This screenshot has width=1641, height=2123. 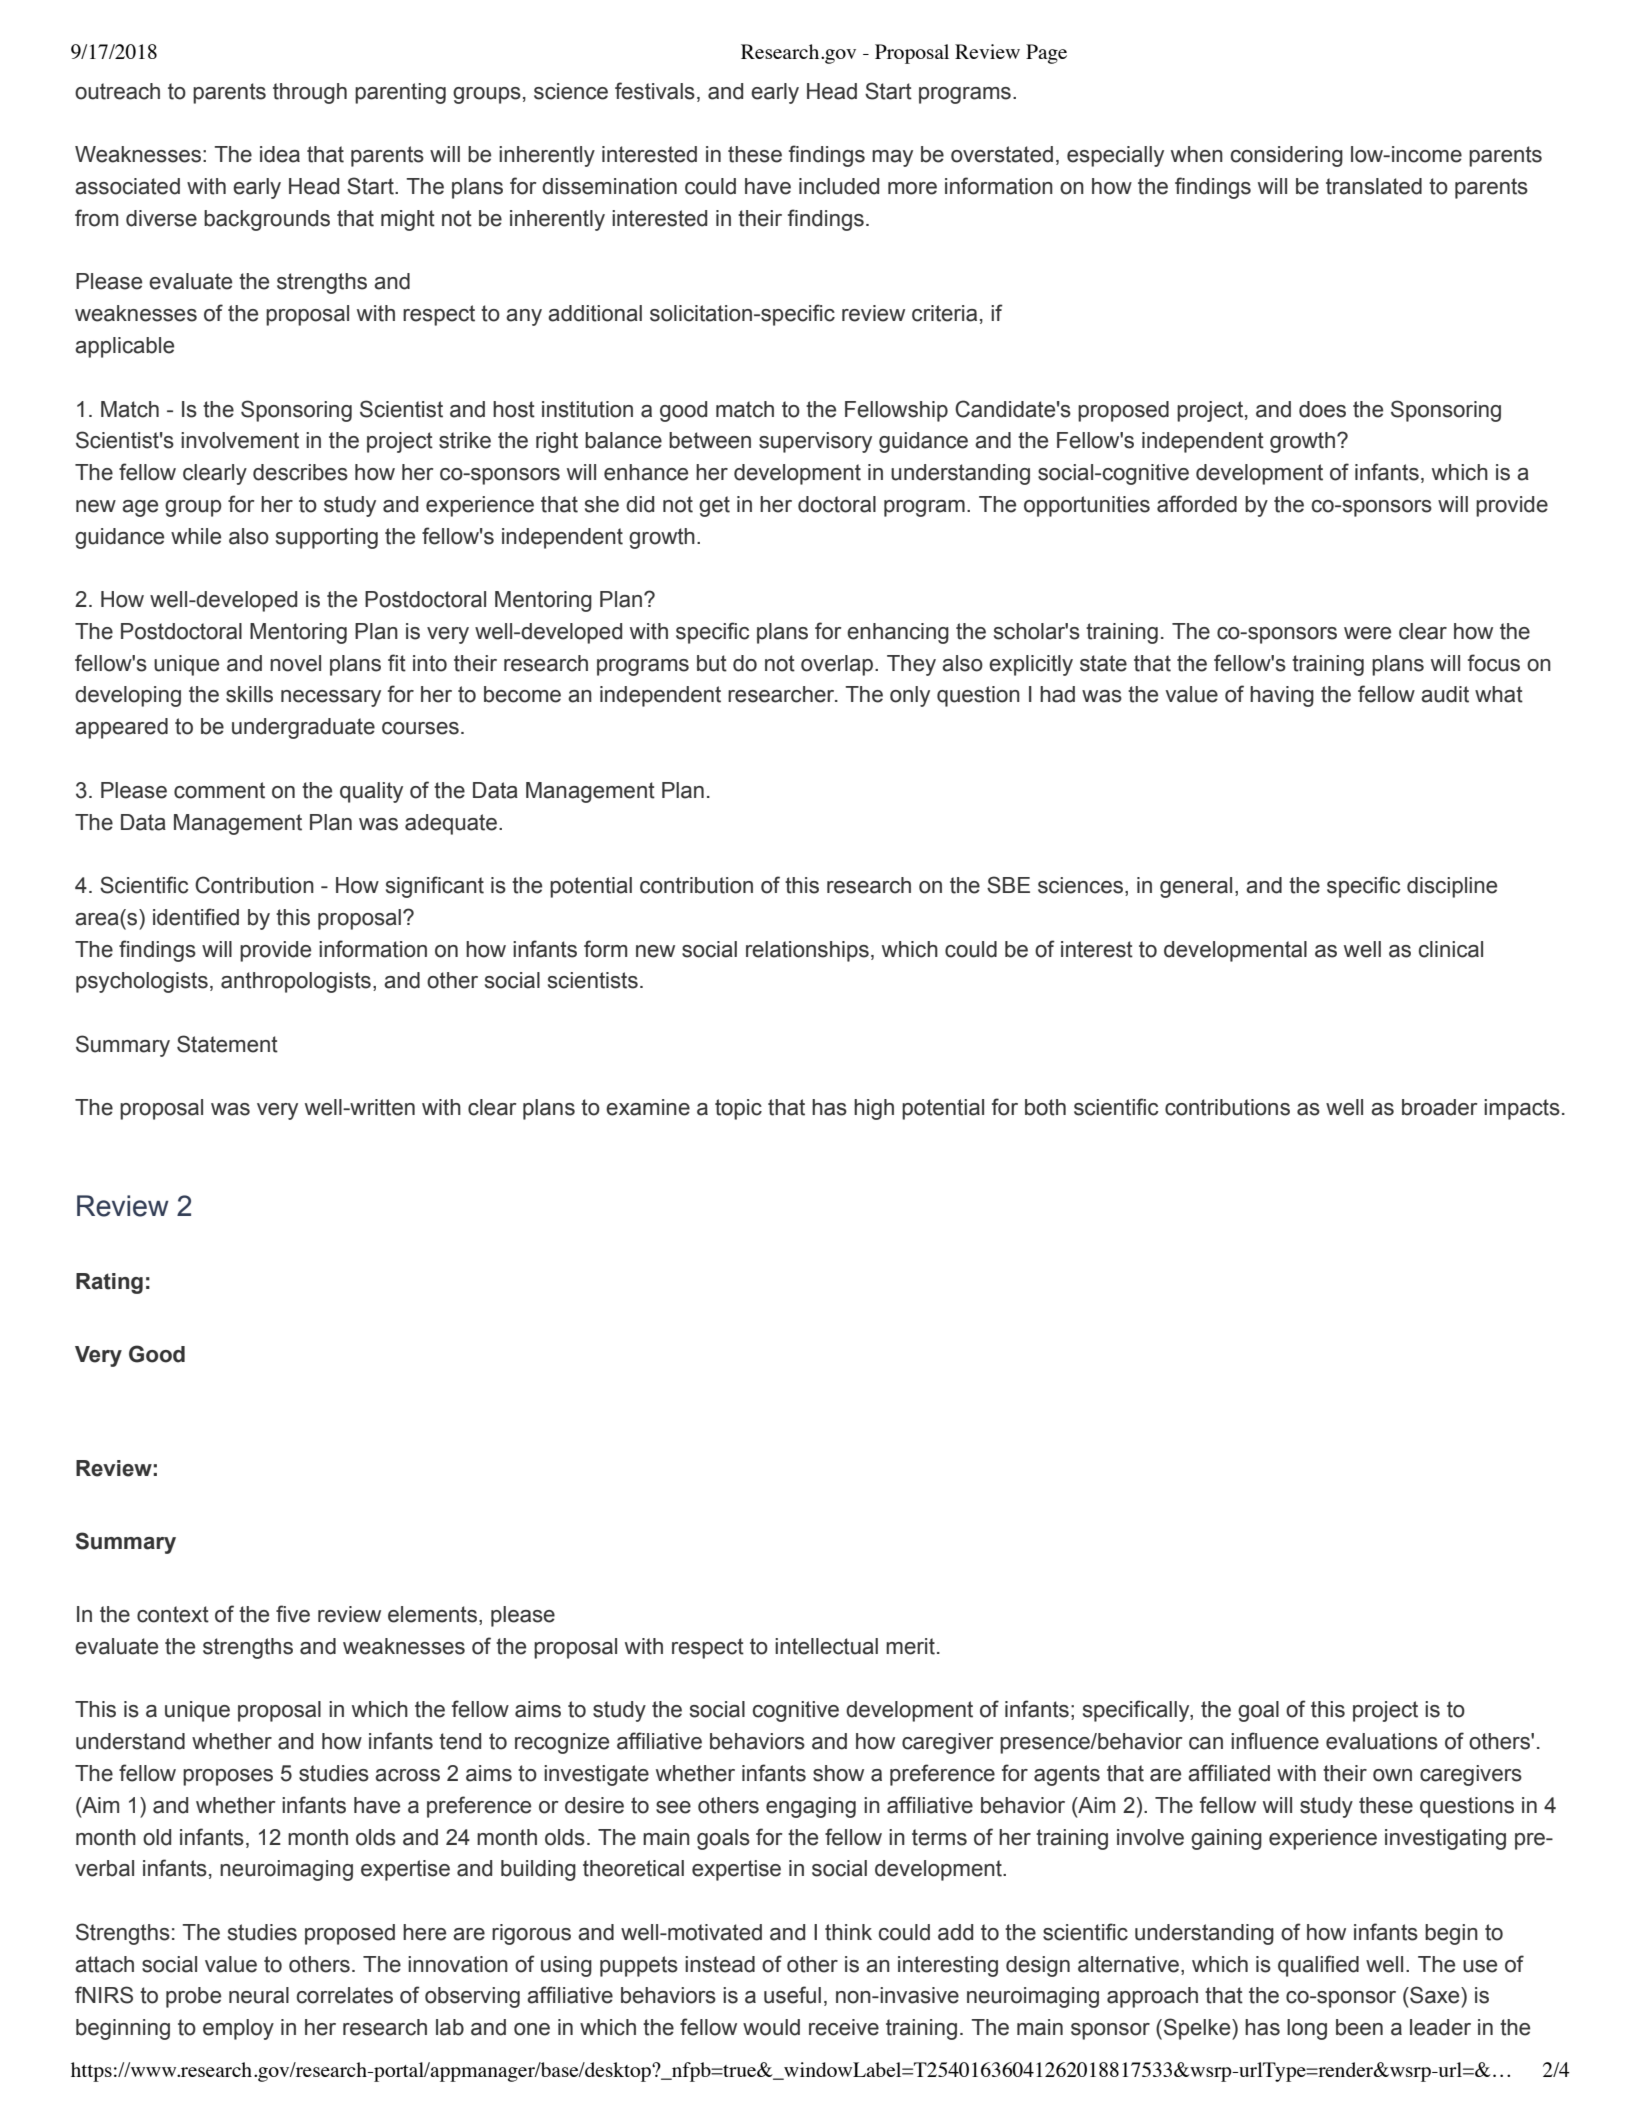 I want to click on considering, so click(x=1287, y=156).
